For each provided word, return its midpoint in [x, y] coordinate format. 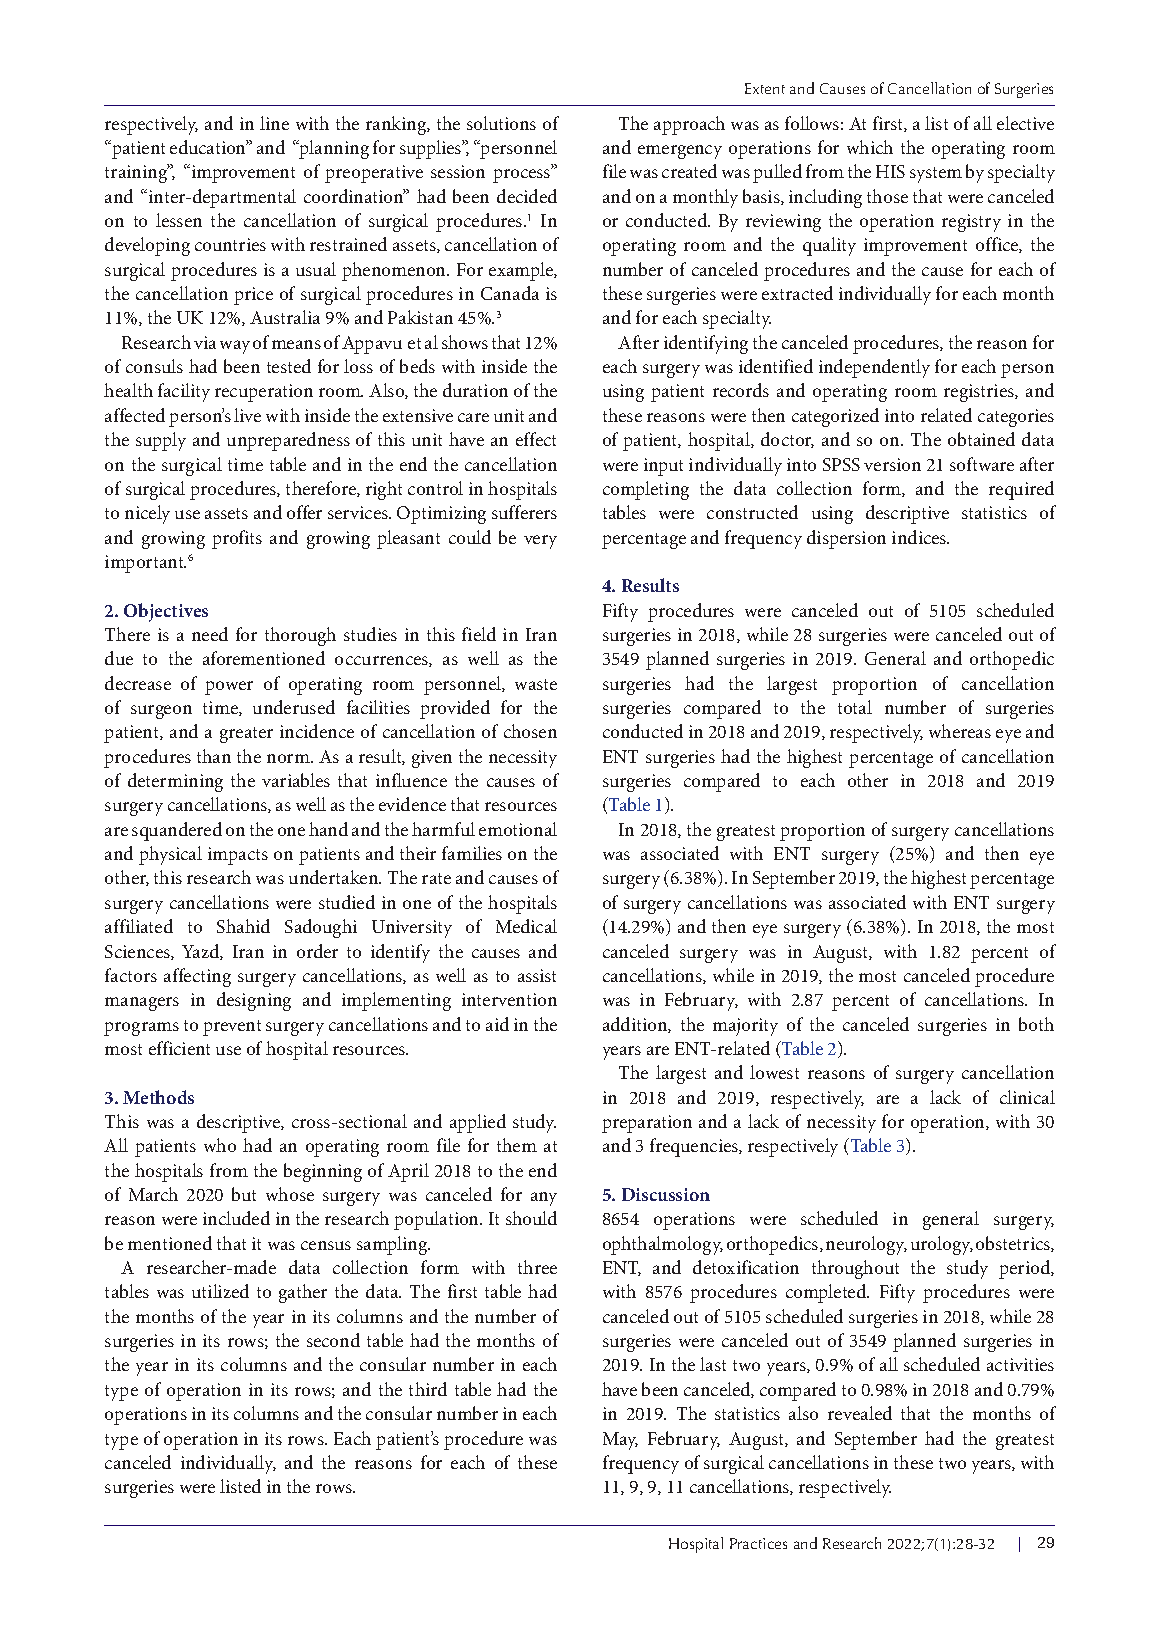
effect [536, 439]
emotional [518, 829]
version [892, 464]
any [544, 1199]
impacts [238, 856]
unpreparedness [288, 441]
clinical [1027, 1097]
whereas [960, 731]
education [209, 147]
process [523, 175]
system [936, 175]
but [244, 1194]
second [333, 1340]
